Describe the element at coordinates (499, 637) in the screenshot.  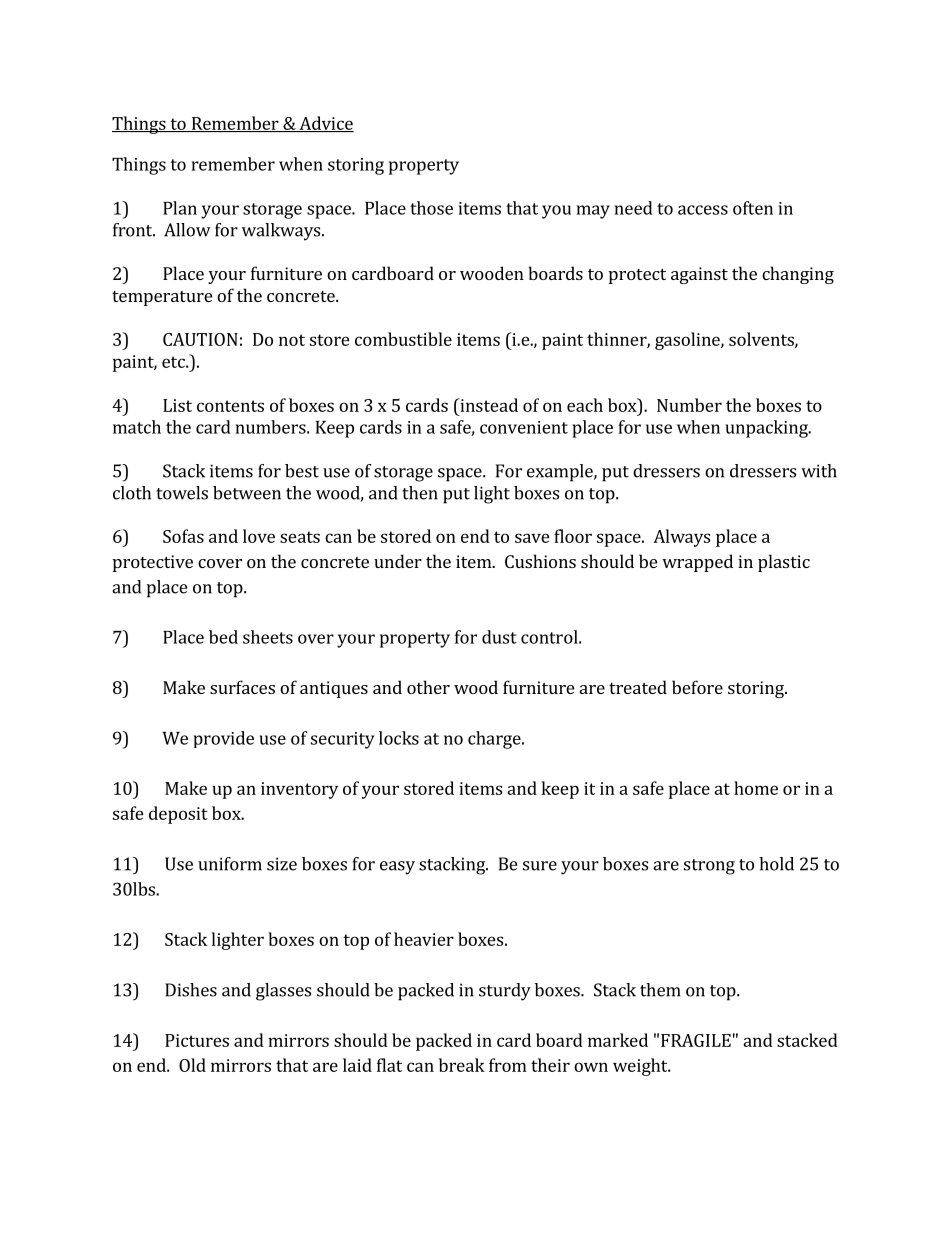
I see `dust` at that location.
